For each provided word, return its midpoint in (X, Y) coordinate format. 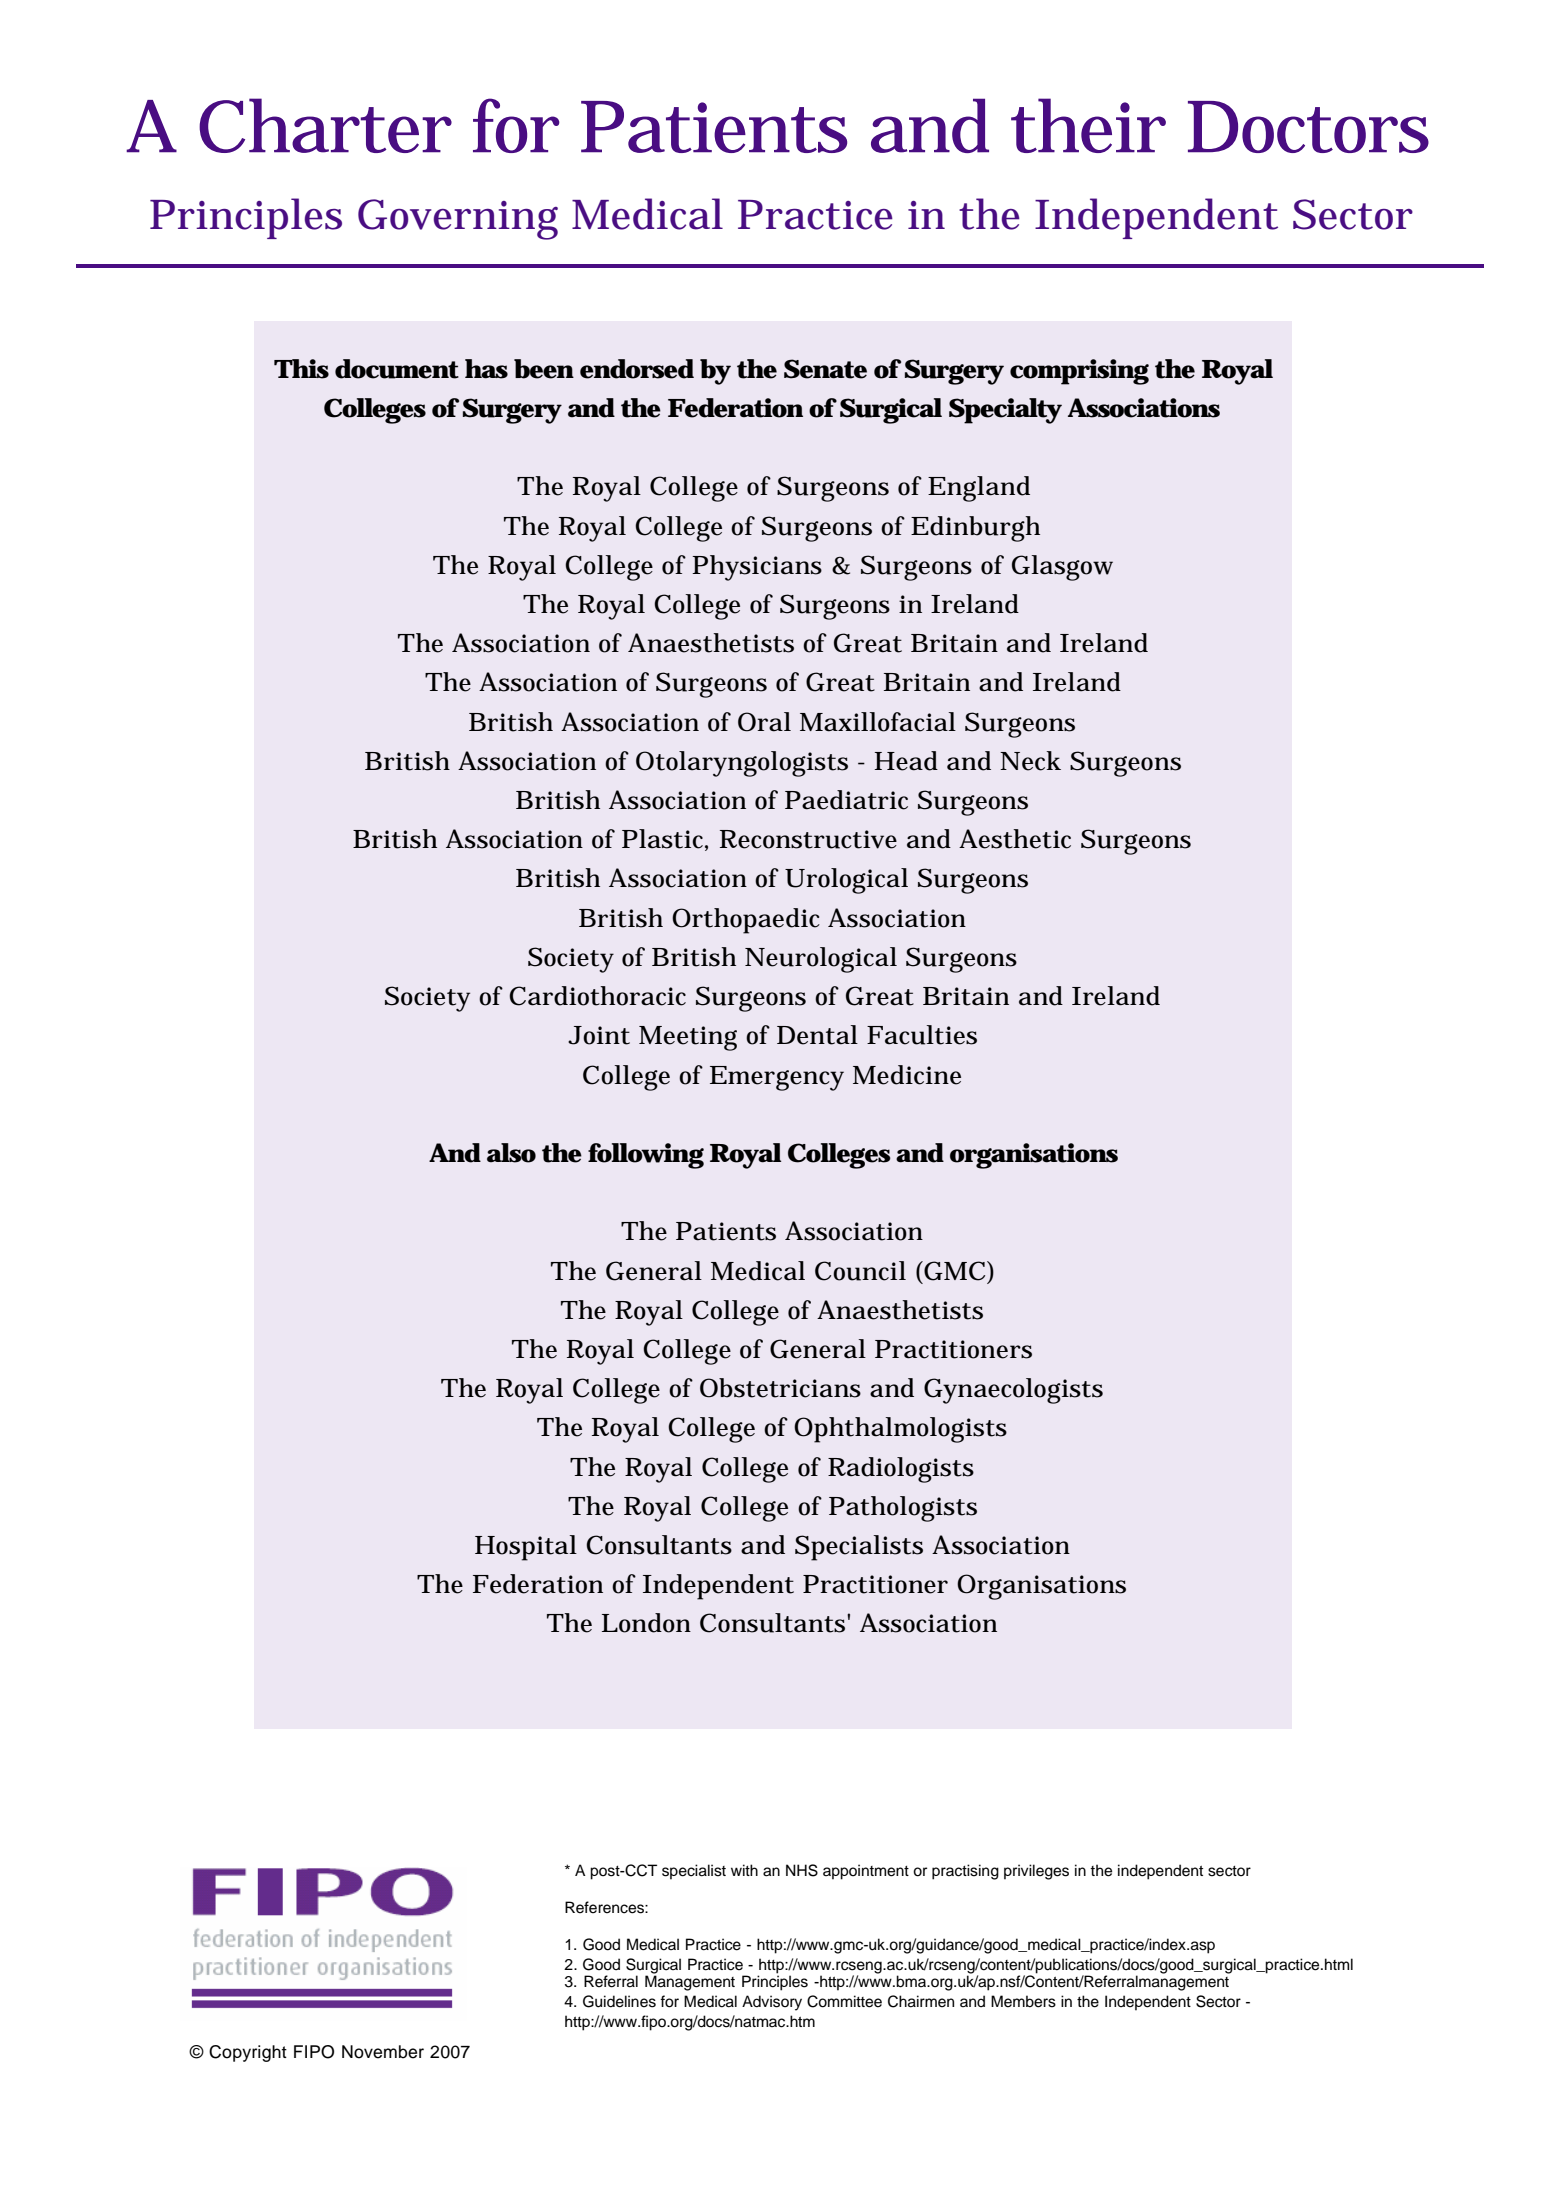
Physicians (757, 568)
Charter (325, 125)
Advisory (772, 2003)
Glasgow (1062, 568)
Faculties (922, 1035)
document (397, 369)
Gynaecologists (1013, 1391)
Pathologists (903, 1509)
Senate (825, 369)
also (511, 1153)
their (1088, 125)
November (383, 2052)
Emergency (777, 1078)
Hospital (526, 1548)
